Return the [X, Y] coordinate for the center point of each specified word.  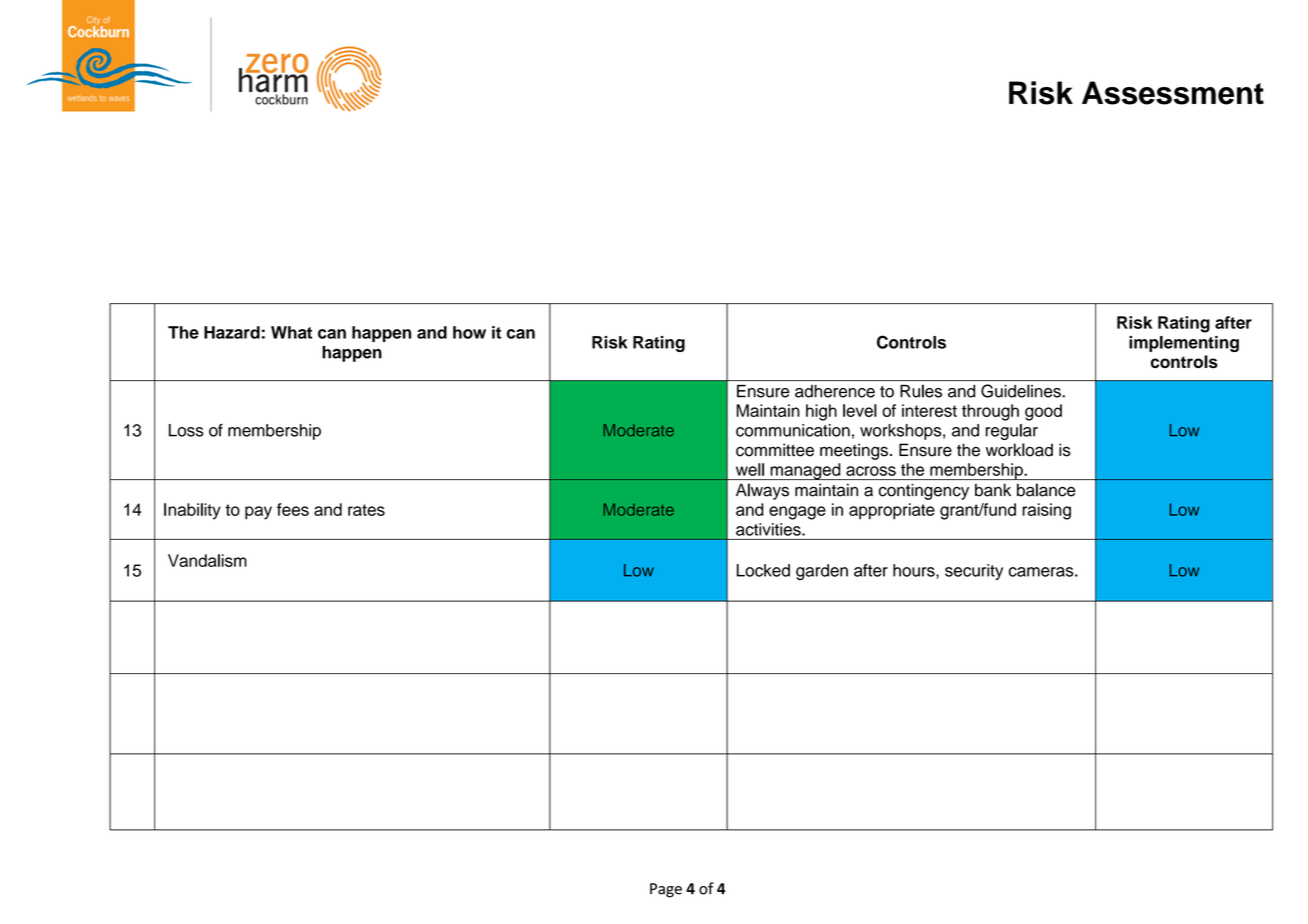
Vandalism [207, 560]
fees [293, 509]
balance [1046, 490]
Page [666, 890]
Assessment [1173, 93]
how [469, 332]
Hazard [232, 332]
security [974, 572]
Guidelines [1022, 391]
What [291, 332]
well [750, 469]
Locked [763, 570]
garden [822, 572]
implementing [1184, 344]
